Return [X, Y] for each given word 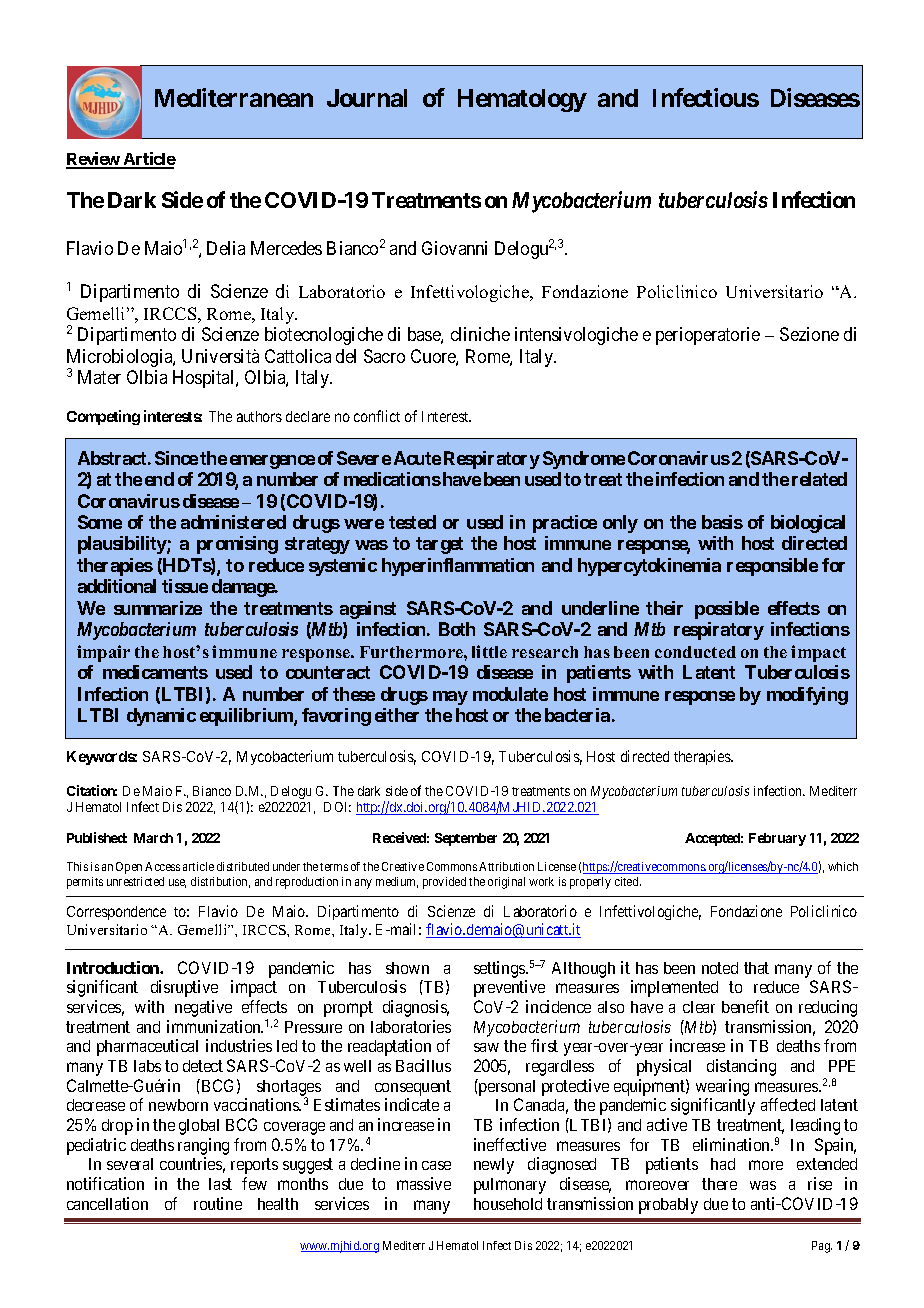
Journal [367, 98]
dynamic [161, 717]
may [450, 698]
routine [218, 1203]
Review [93, 160]
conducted [695, 652]
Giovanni [454, 248]
